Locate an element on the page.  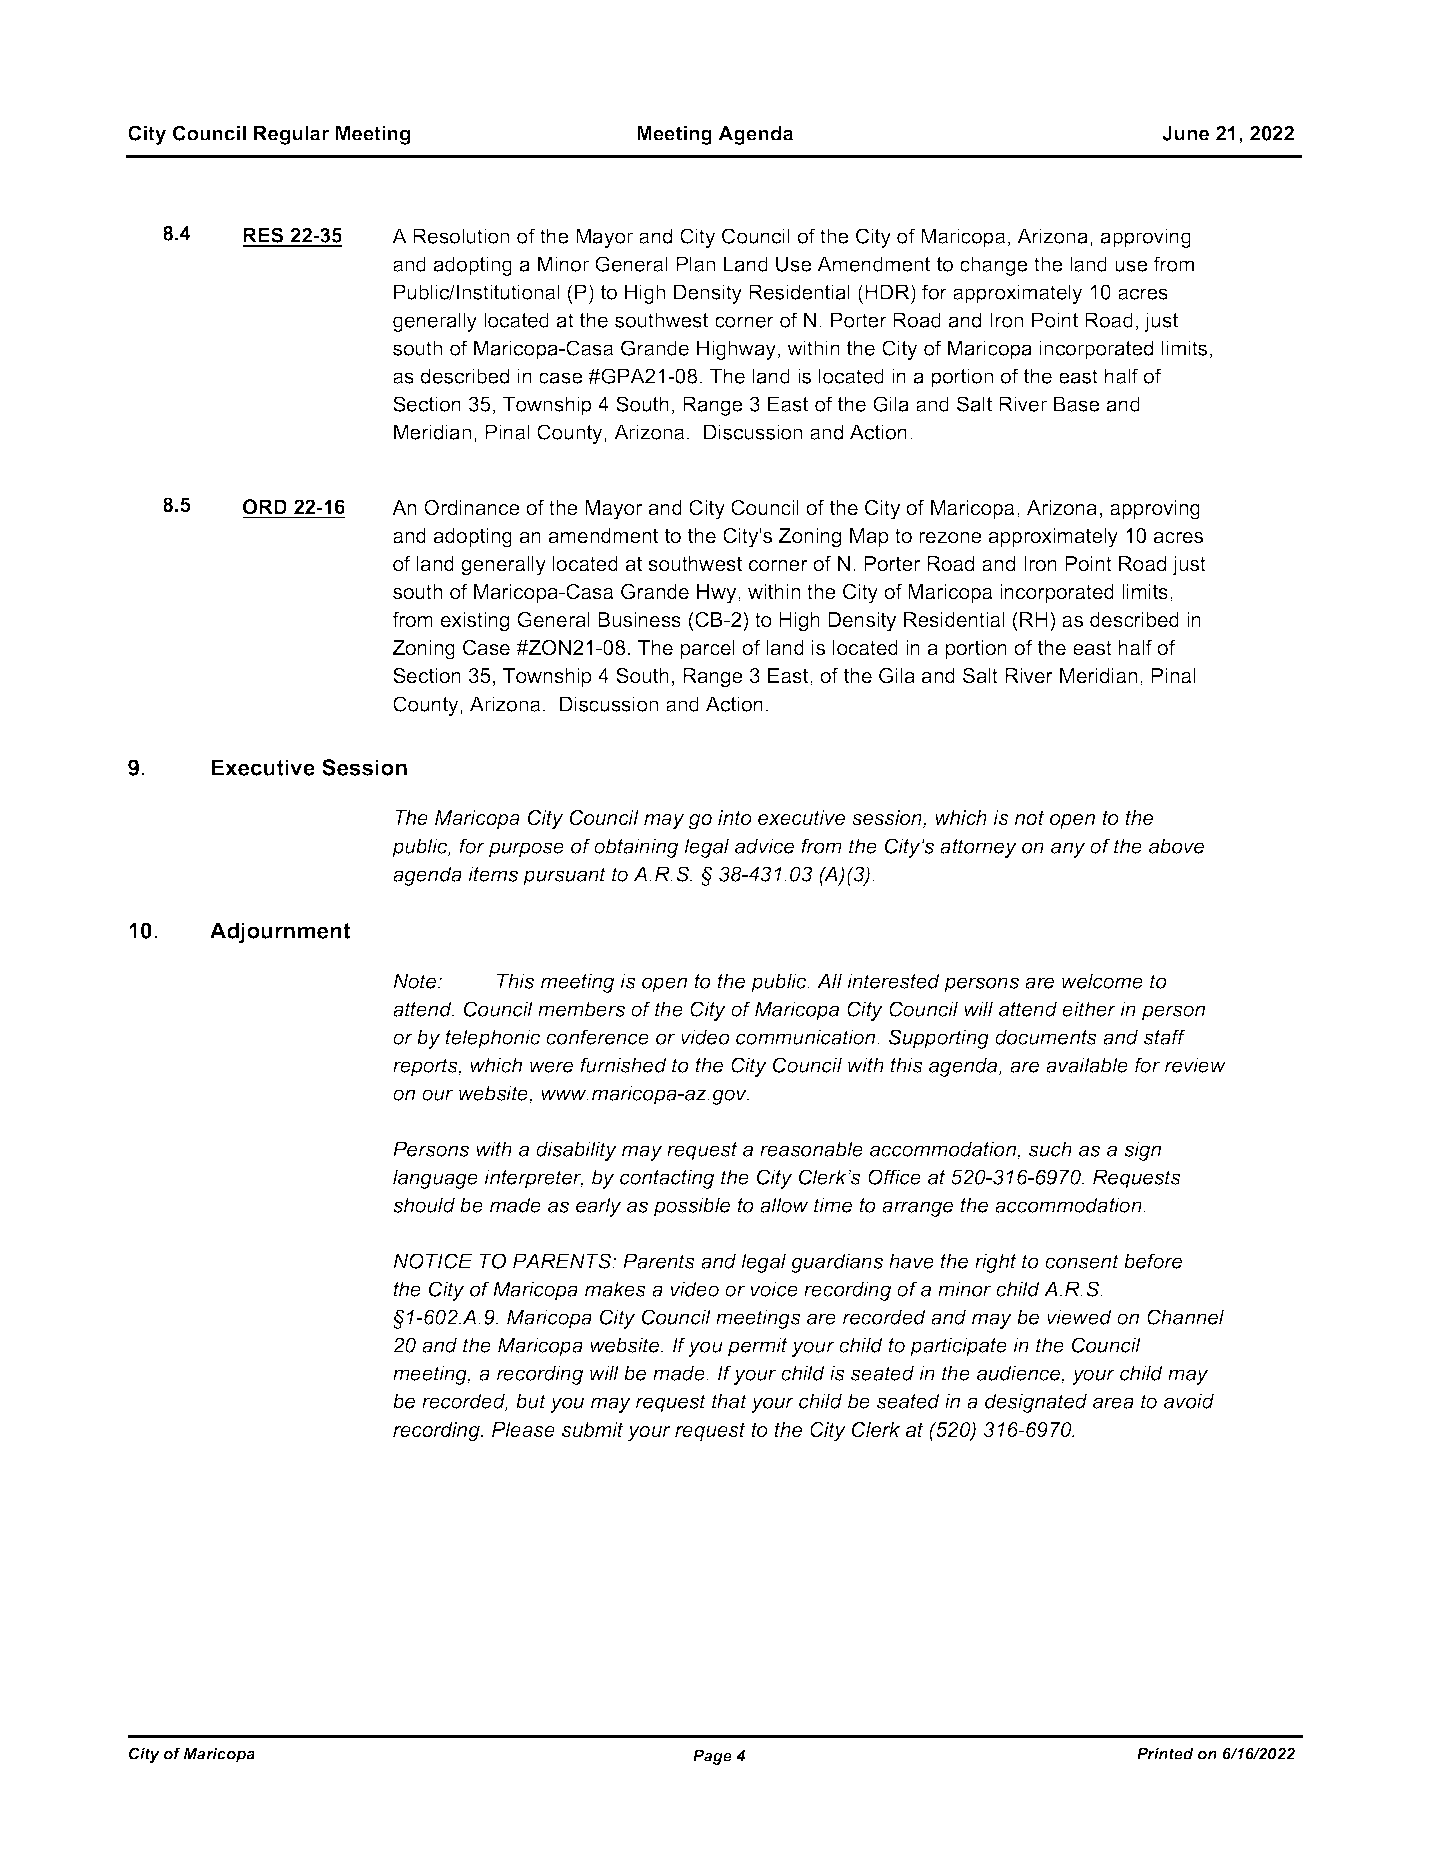
Printed is located at coordinates (1165, 1754).
